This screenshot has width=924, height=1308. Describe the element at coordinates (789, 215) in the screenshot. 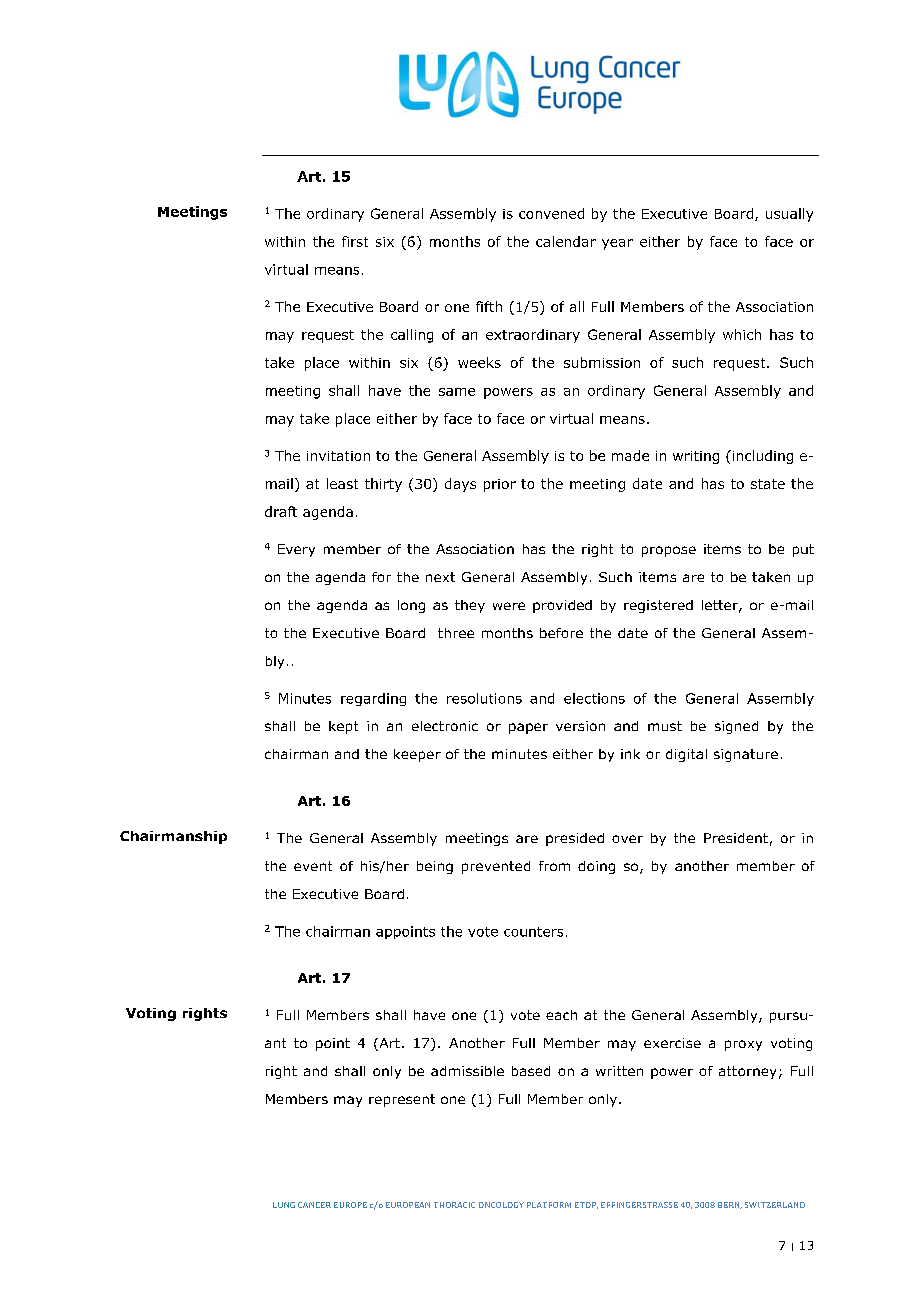

I see `usually` at that location.
